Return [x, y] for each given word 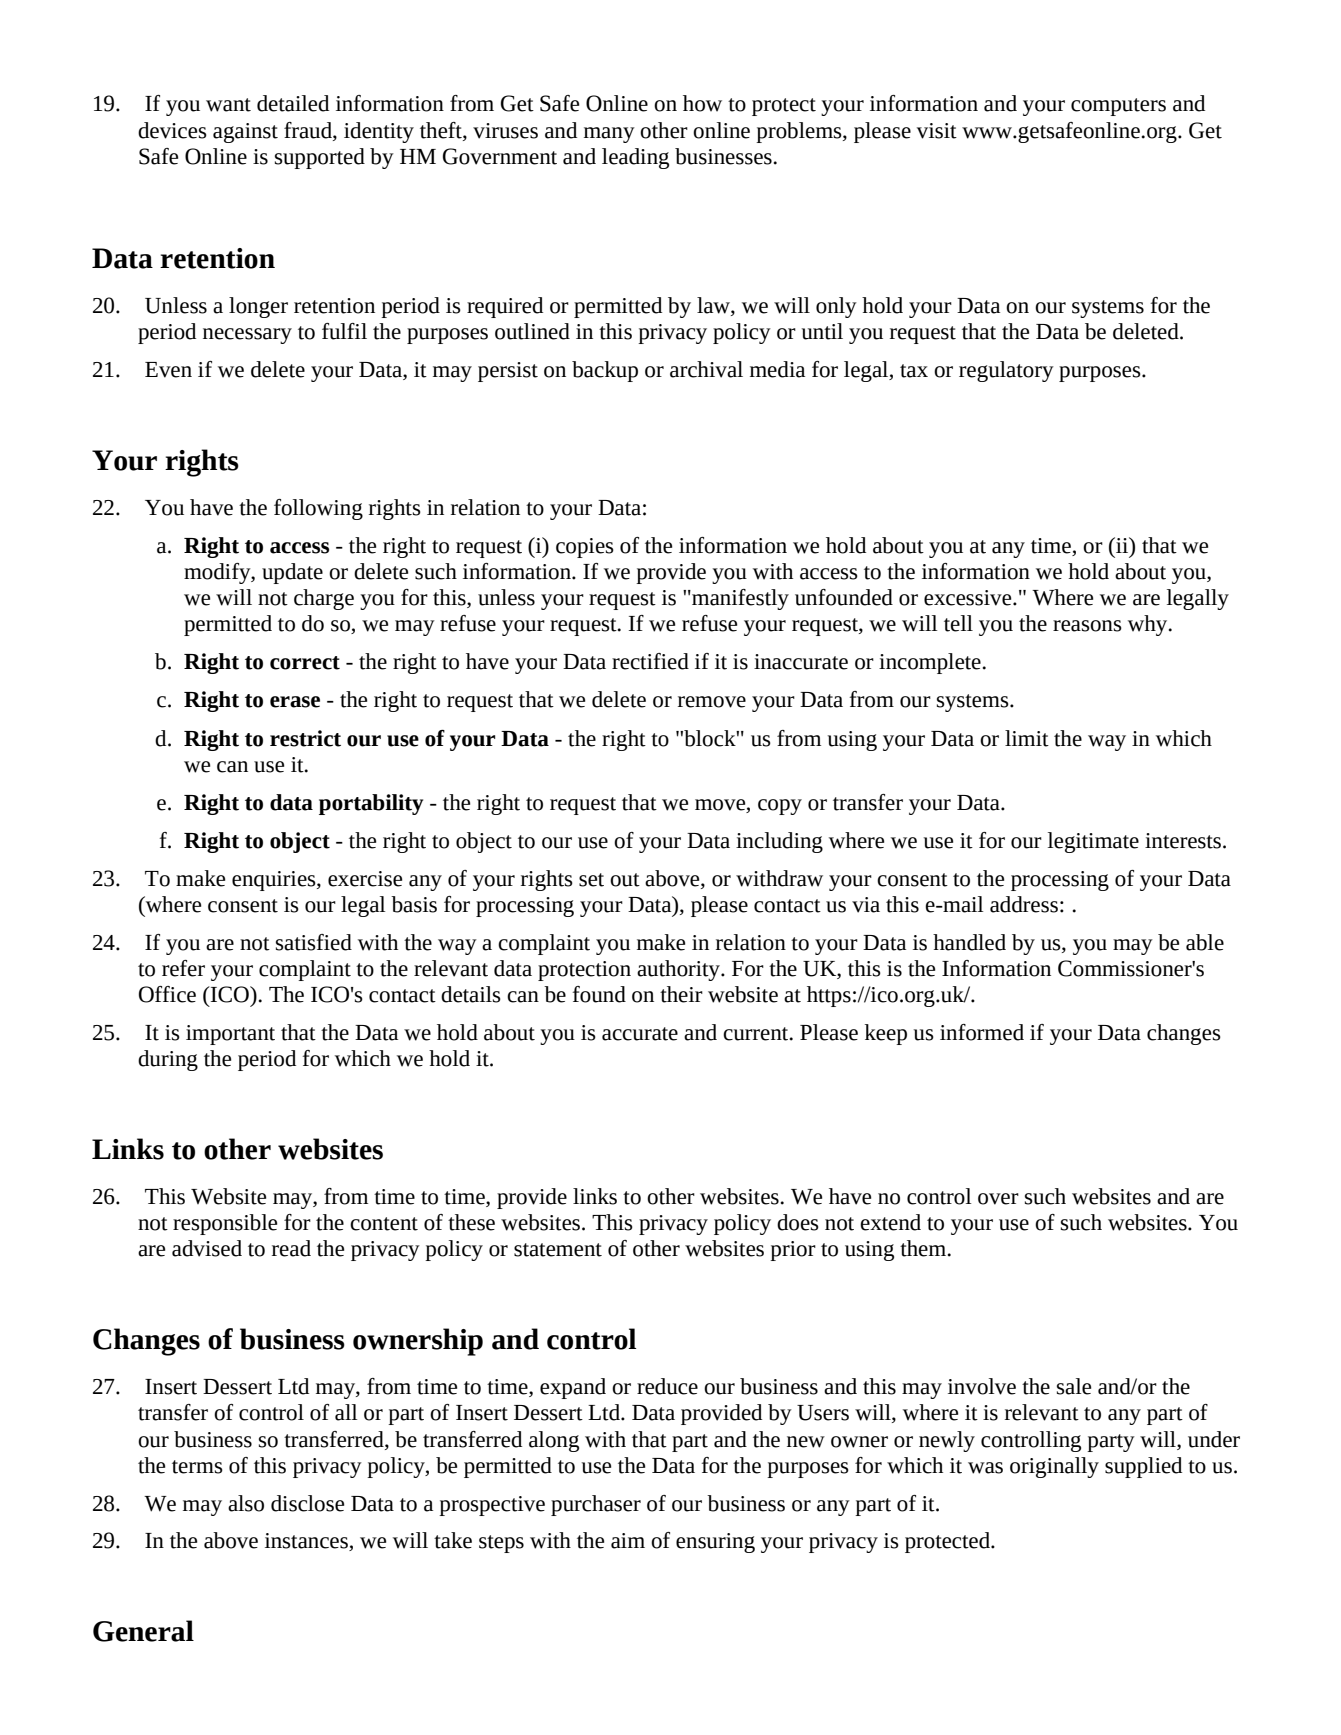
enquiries [275, 881]
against [245, 133]
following [318, 509]
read [291, 1248]
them [924, 1248]
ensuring [715, 1543]
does [798, 1222]
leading [635, 158]
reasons [1087, 626]
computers [1118, 107]
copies [585, 548]
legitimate [1093, 842]
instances [307, 1542]
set [591, 880]
